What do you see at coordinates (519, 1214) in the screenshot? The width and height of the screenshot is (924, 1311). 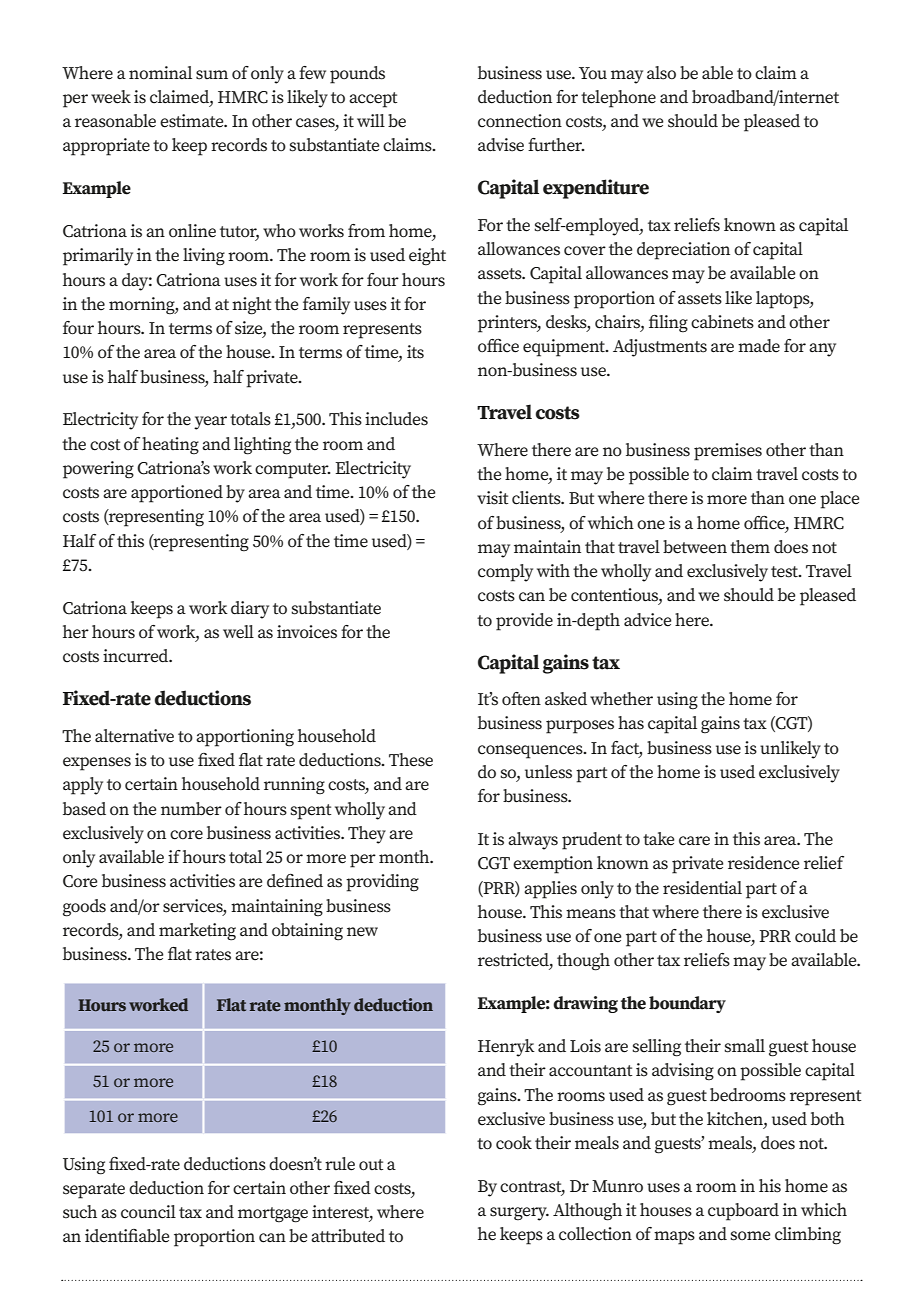 I see `surgery` at bounding box center [519, 1214].
